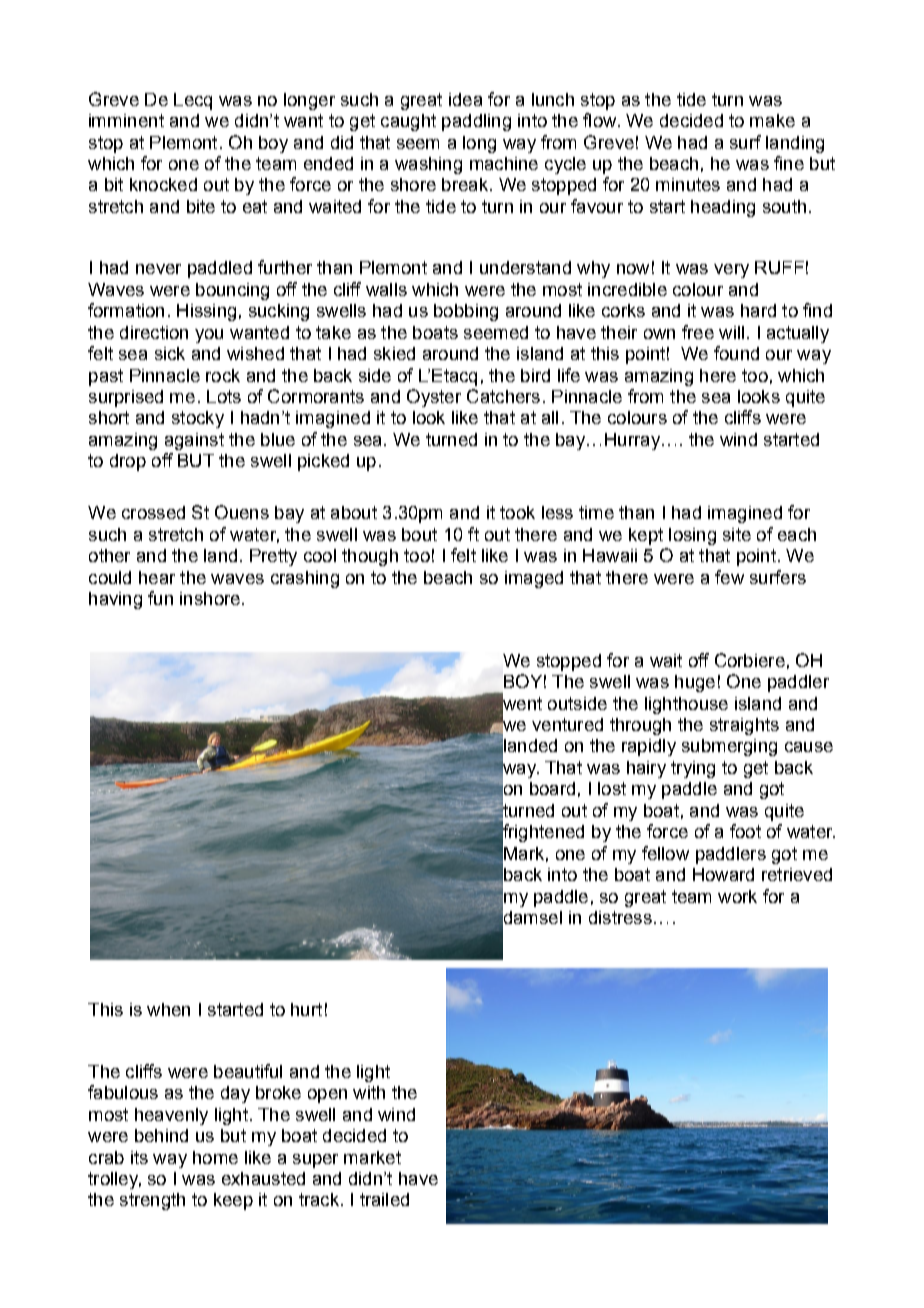 The width and height of the screenshot is (924, 1308). I want to click on against, so click(194, 441).
